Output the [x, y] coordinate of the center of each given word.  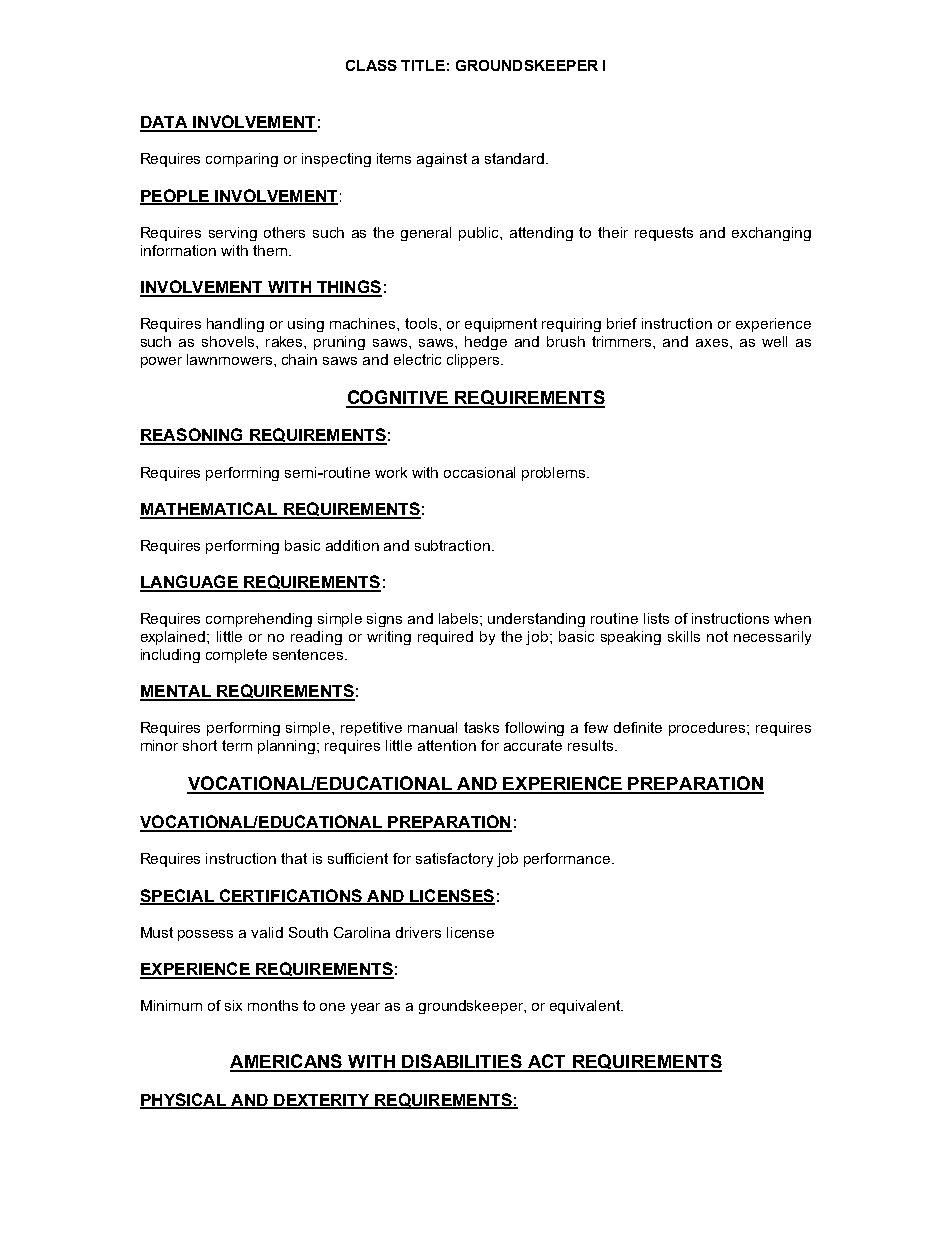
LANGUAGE [190, 583]
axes [712, 343]
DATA [165, 123]
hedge [486, 343]
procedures [708, 729]
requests [664, 234]
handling [235, 325]
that [294, 858]
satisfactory [454, 860]
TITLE [423, 65]
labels [460, 618]
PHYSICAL [184, 1100]
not [717, 636]
